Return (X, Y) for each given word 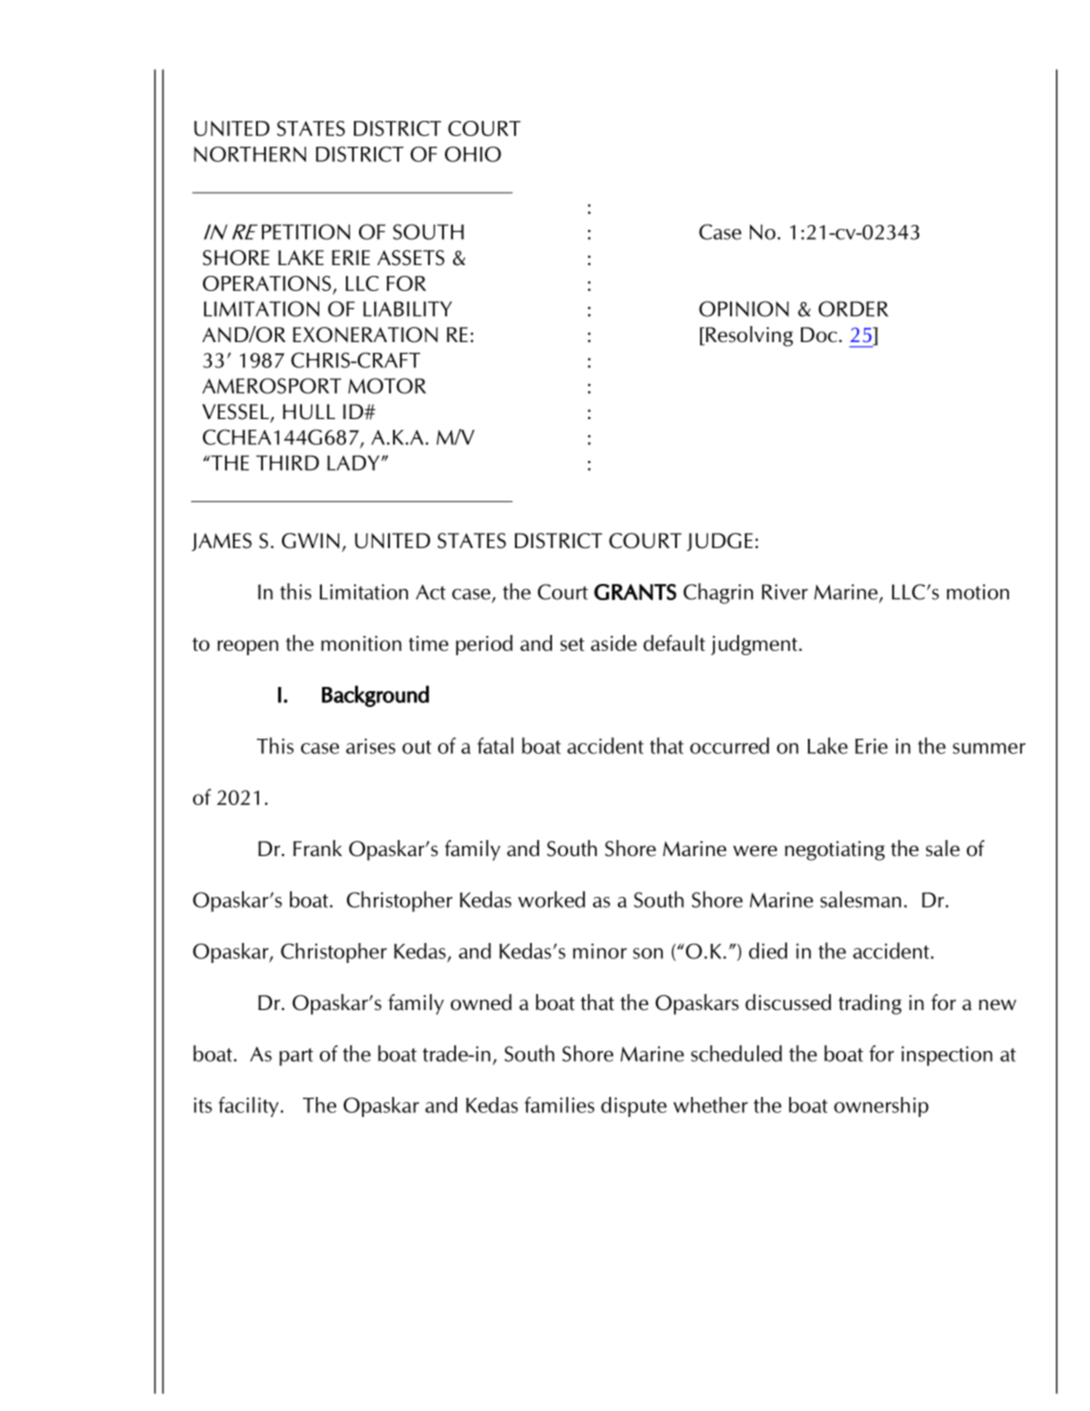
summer (989, 748)
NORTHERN (250, 154)
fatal (495, 745)
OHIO (473, 154)
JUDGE (720, 542)
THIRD (287, 463)
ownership (881, 1107)
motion (978, 592)
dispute (634, 1107)
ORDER (853, 309)
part (296, 1057)
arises (371, 746)
